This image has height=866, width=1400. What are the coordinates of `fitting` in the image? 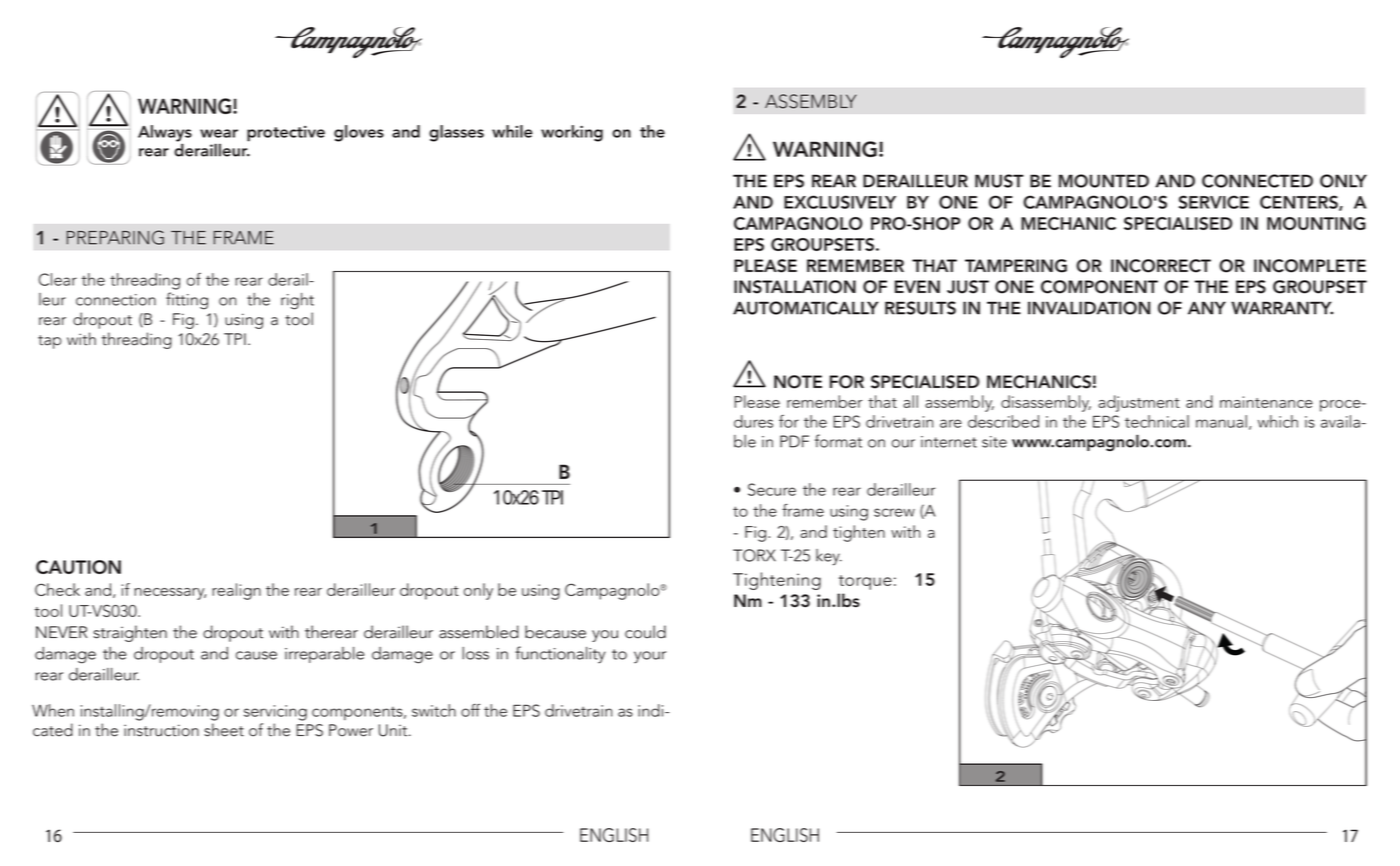 It's located at (187, 301).
